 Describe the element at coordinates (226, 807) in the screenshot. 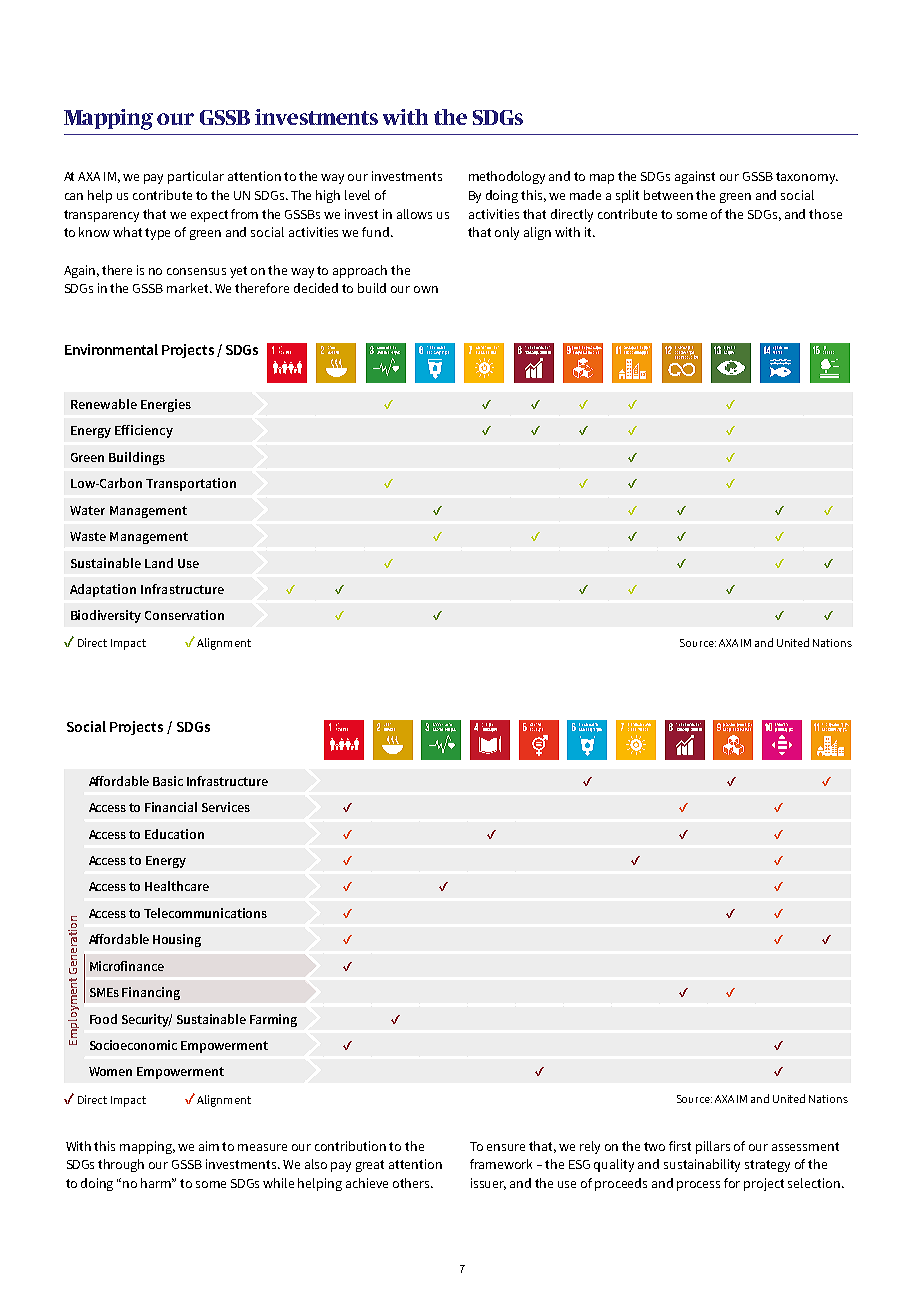

I see `Services` at that location.
